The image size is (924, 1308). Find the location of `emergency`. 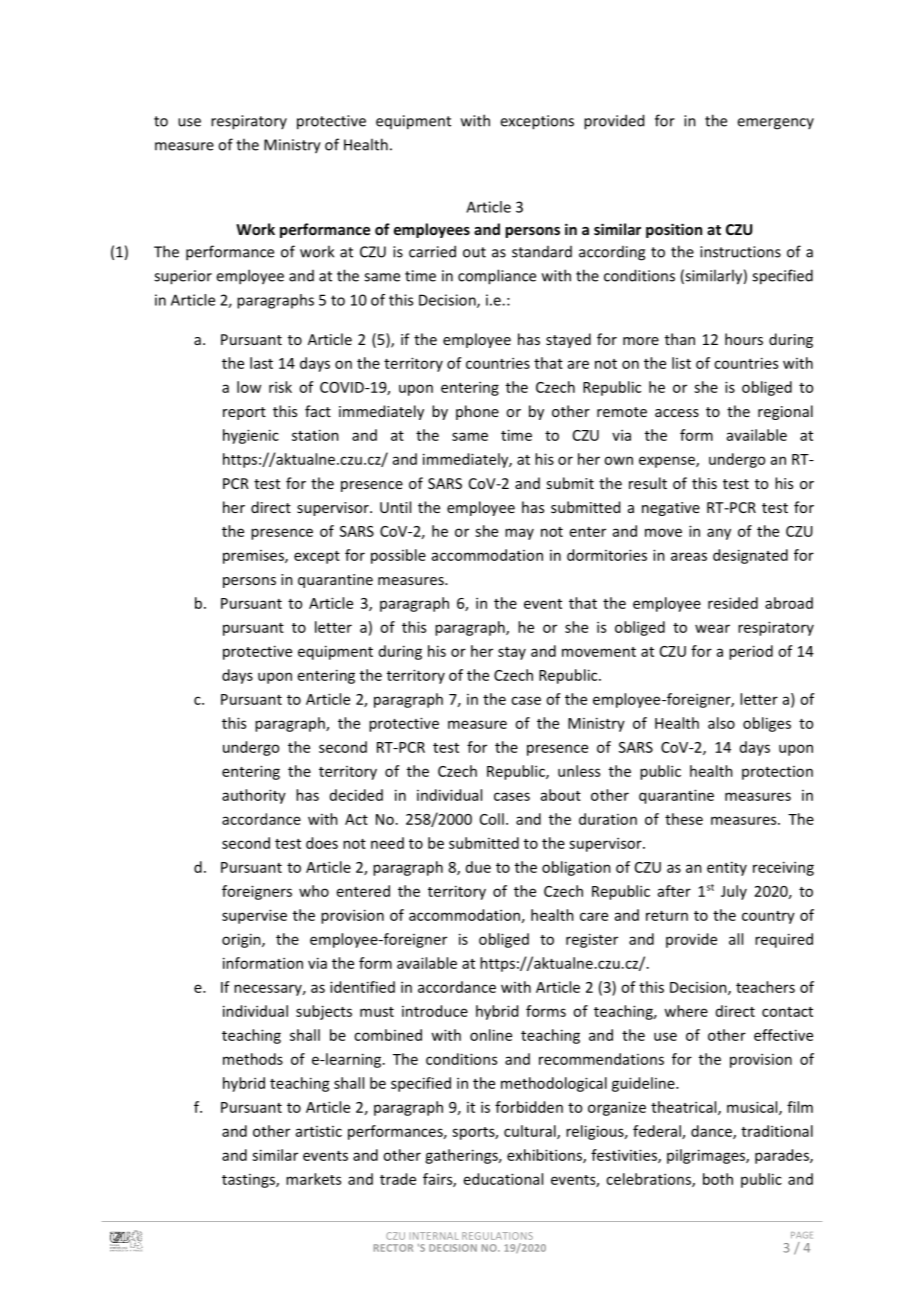

emergency is located at coordinates (775, 124).
